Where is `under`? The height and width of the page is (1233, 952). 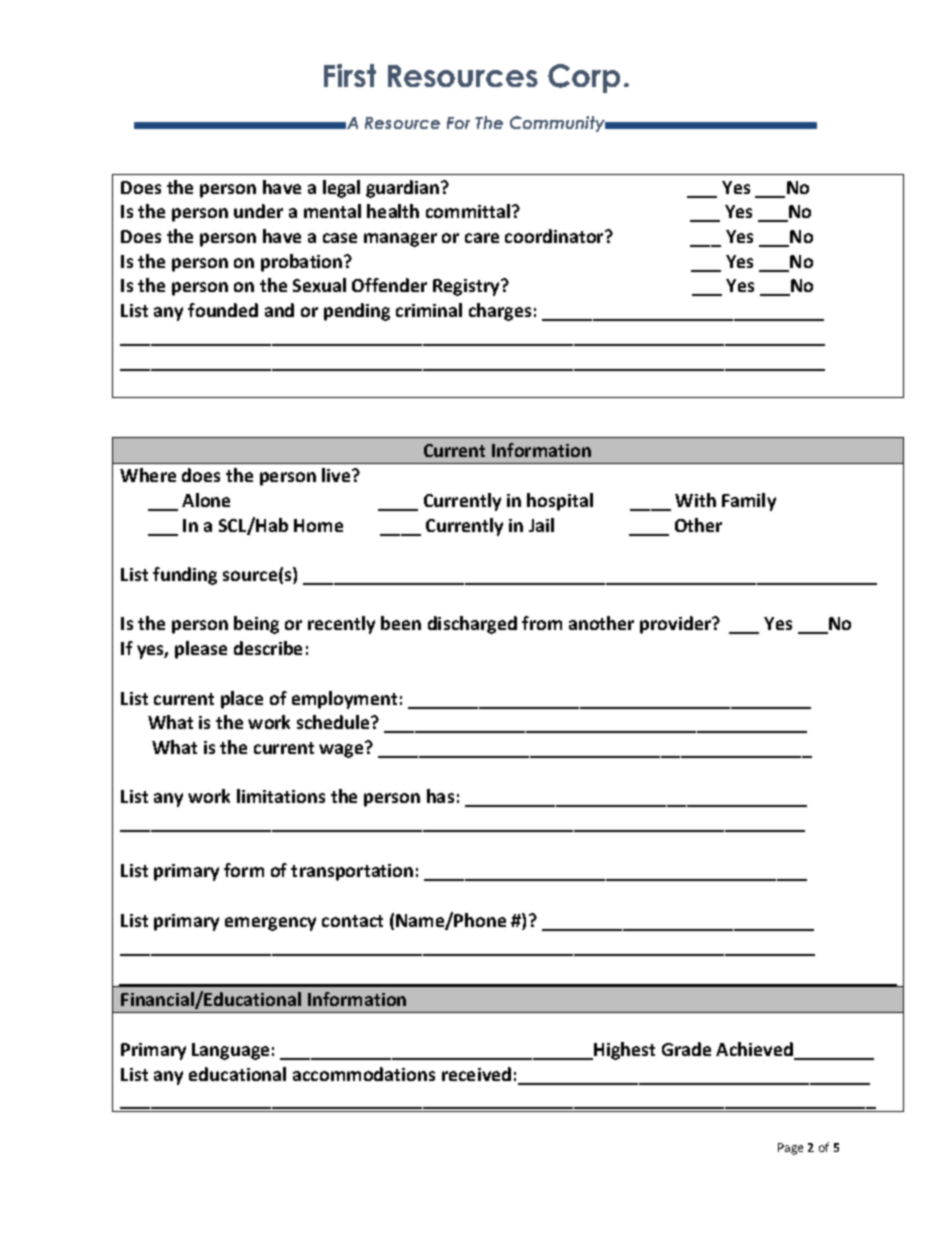
under is located at coordinates (258, 211).
